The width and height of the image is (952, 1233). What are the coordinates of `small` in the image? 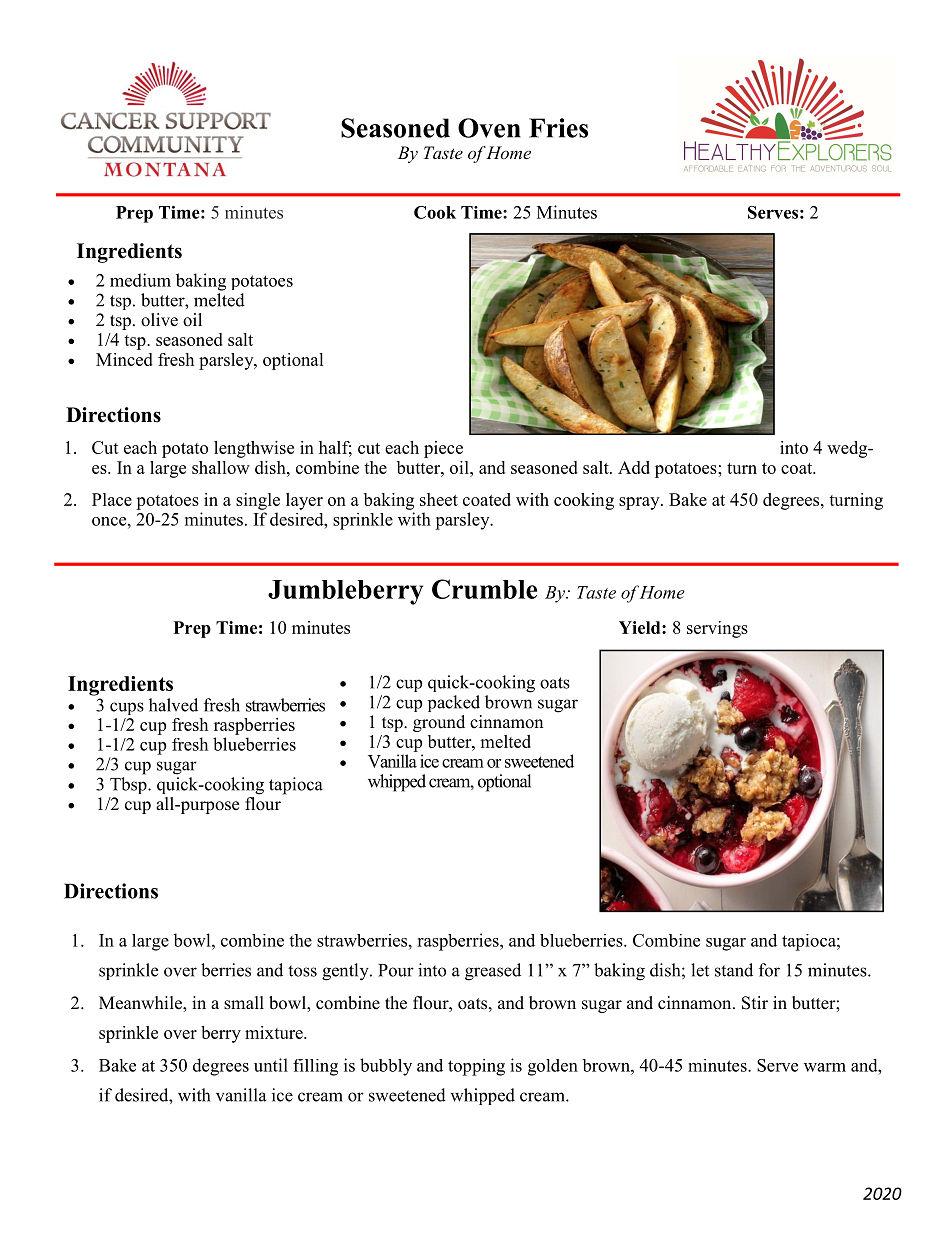 It's located at (244, 1003).
